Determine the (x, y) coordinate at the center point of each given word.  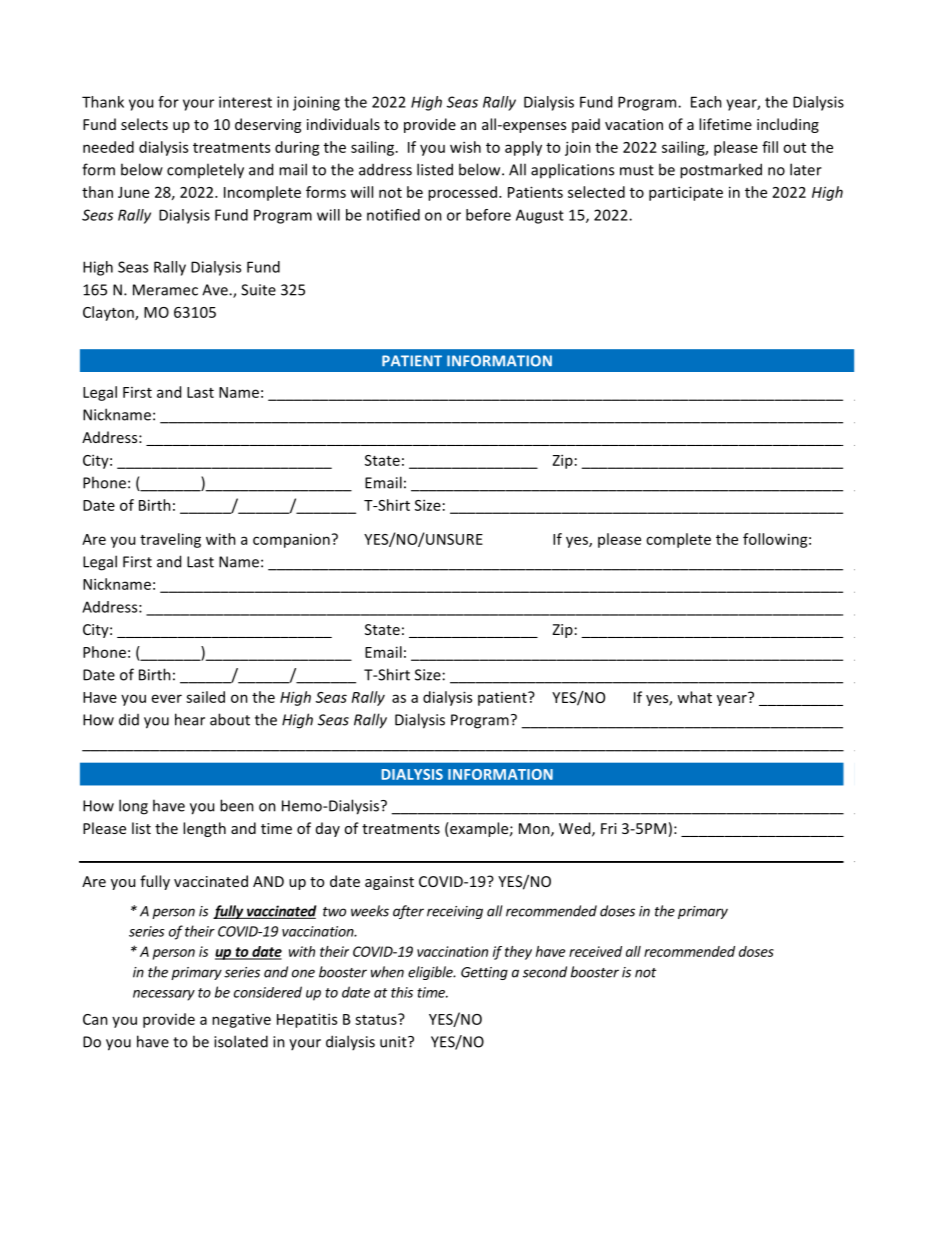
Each (706, 102)
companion (291, 540)
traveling (170, 540)
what (694, 697)
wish (465, 147)
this (402, 992)
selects (144, 124)
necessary (164, 995)
